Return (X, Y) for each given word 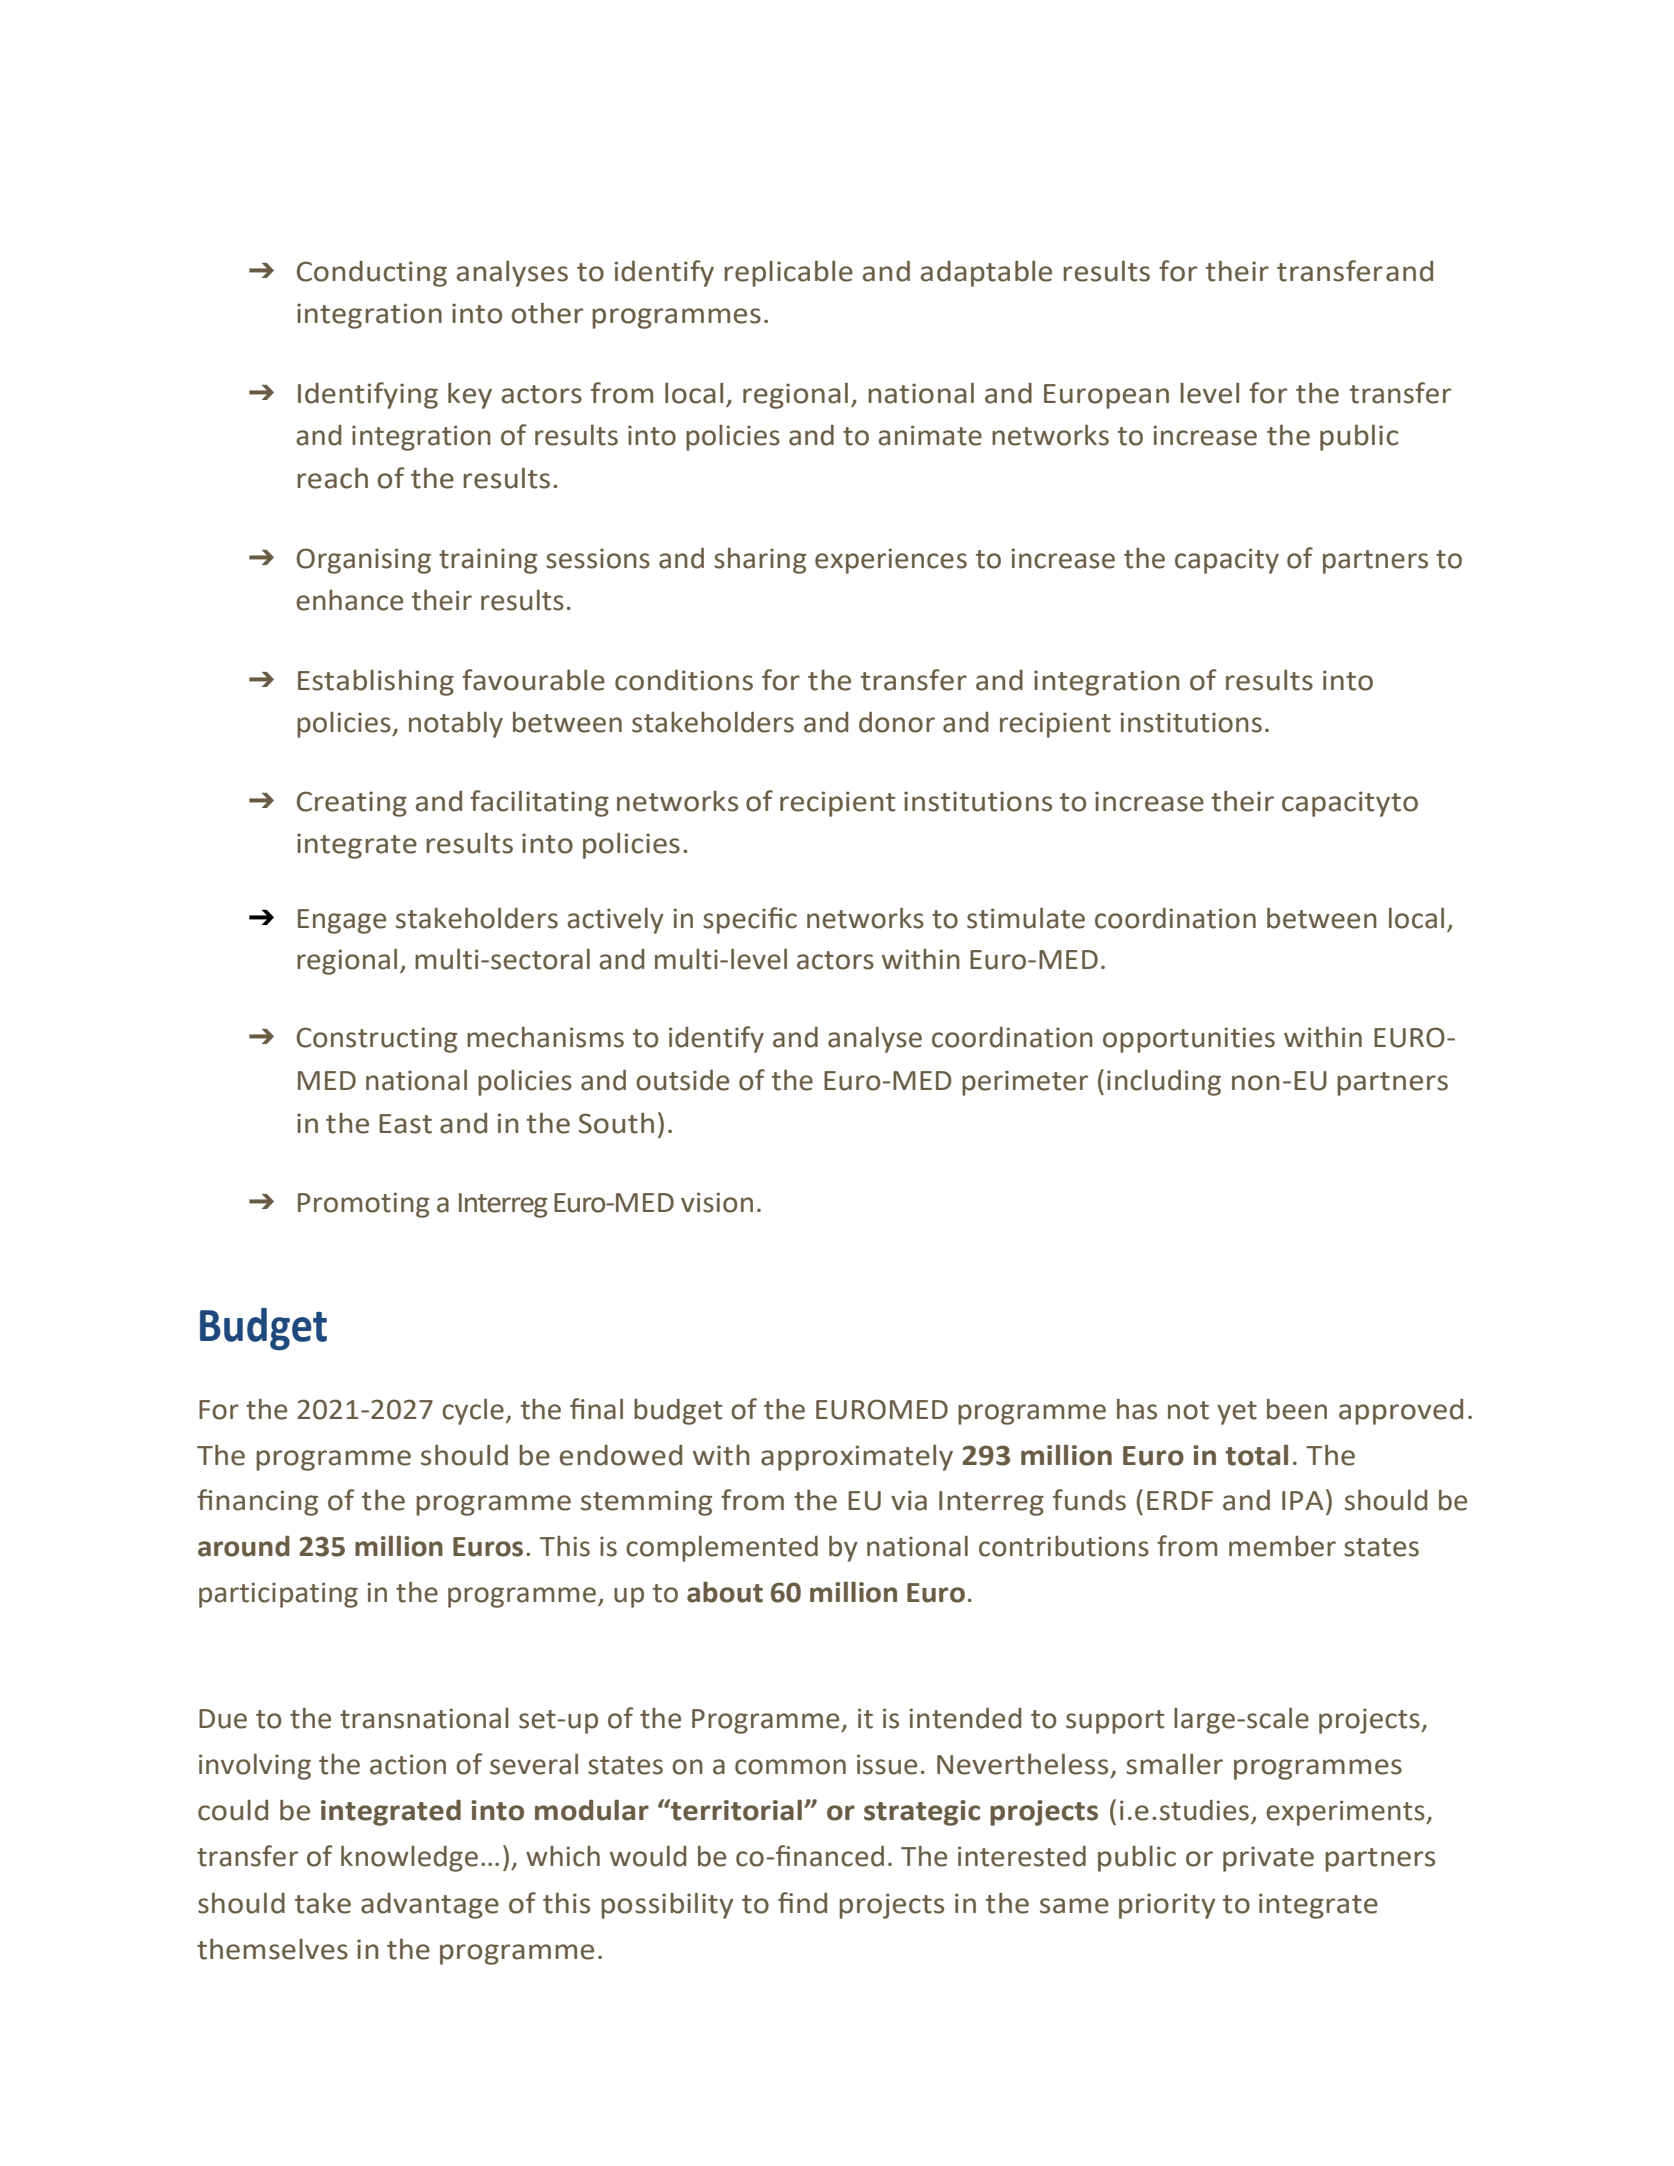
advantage (430, 1906)
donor (897, 722)
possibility (667, 1905)
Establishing (376, 682)
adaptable (986, 273)
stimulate (1026, 918)
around (244, 1546)
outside (682, 1080)
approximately (857, 1457)
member (1282, 1546)
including (1164, 1082)
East (405, 1124)
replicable (788, 273)
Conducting (372, 274)
